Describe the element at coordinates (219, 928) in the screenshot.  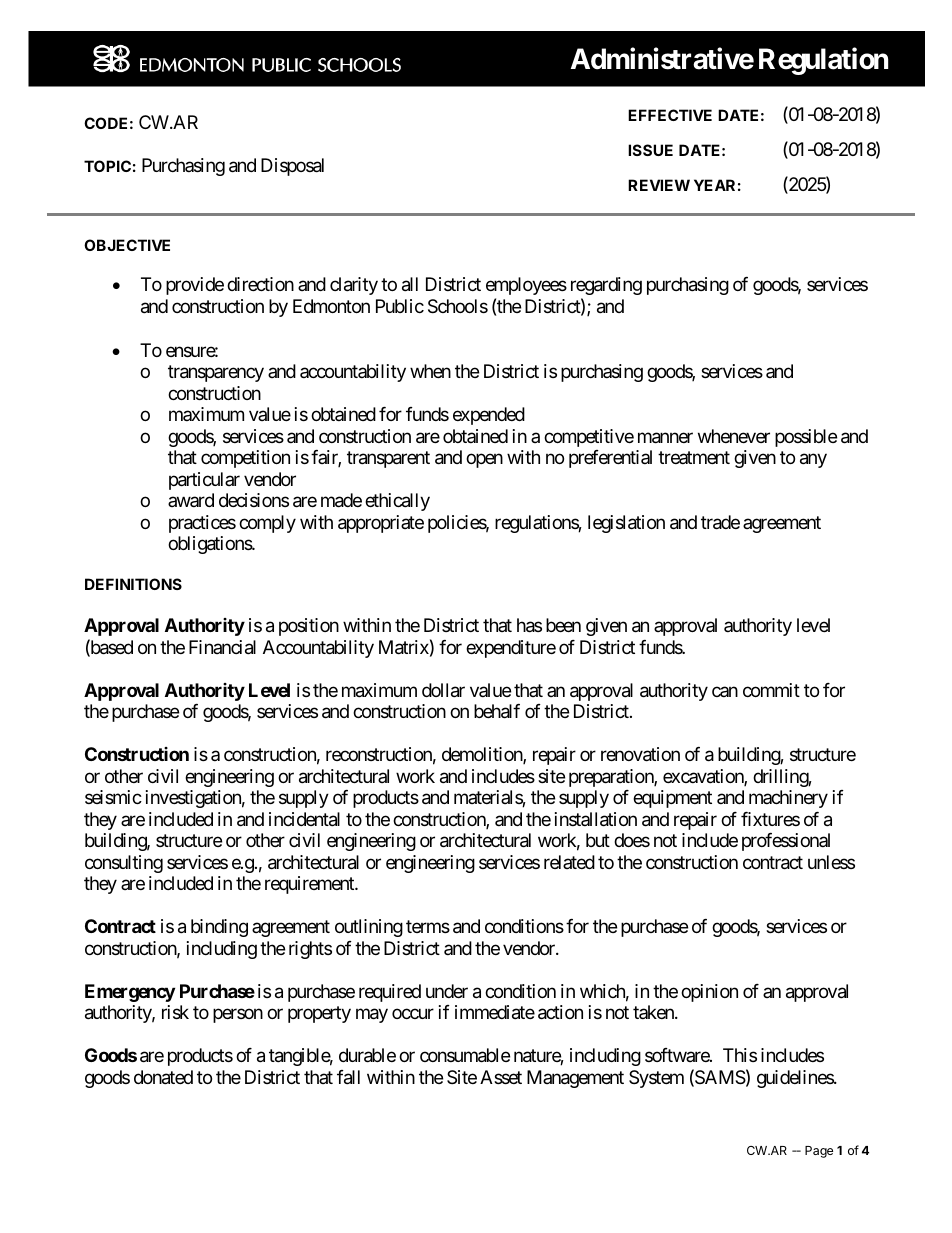
I see `binding` at that location.
